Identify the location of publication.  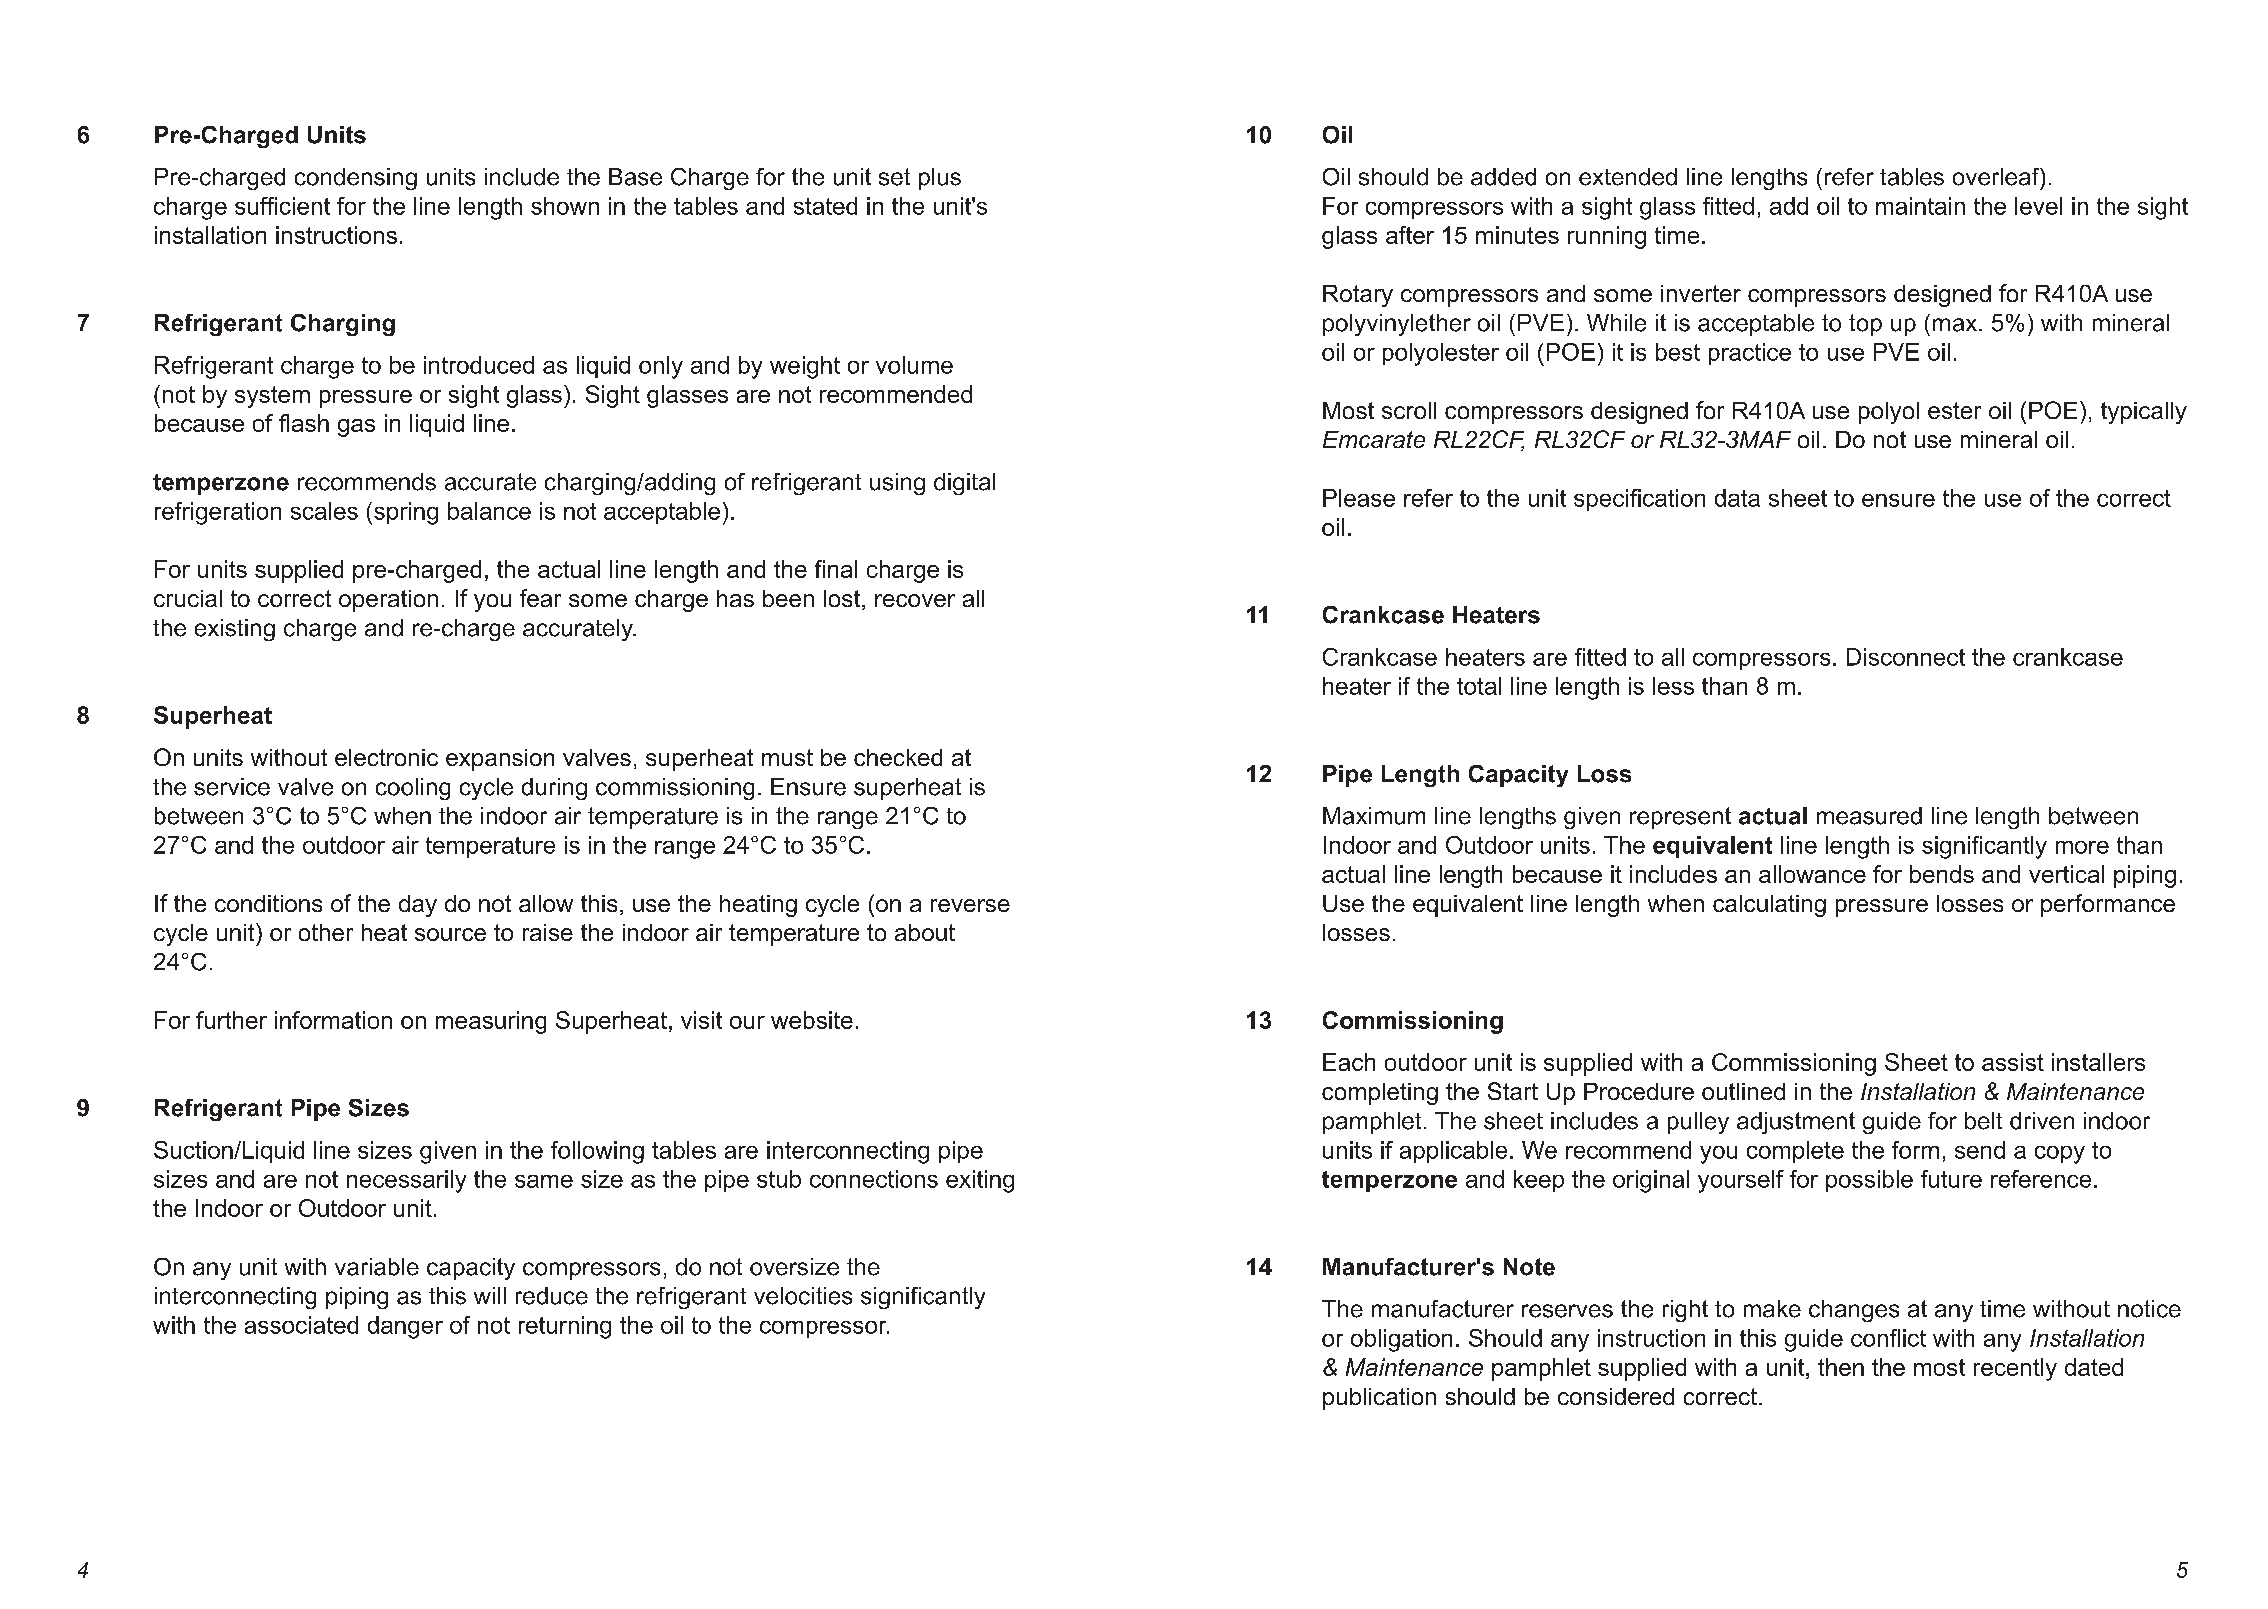
(1379, 1399).
